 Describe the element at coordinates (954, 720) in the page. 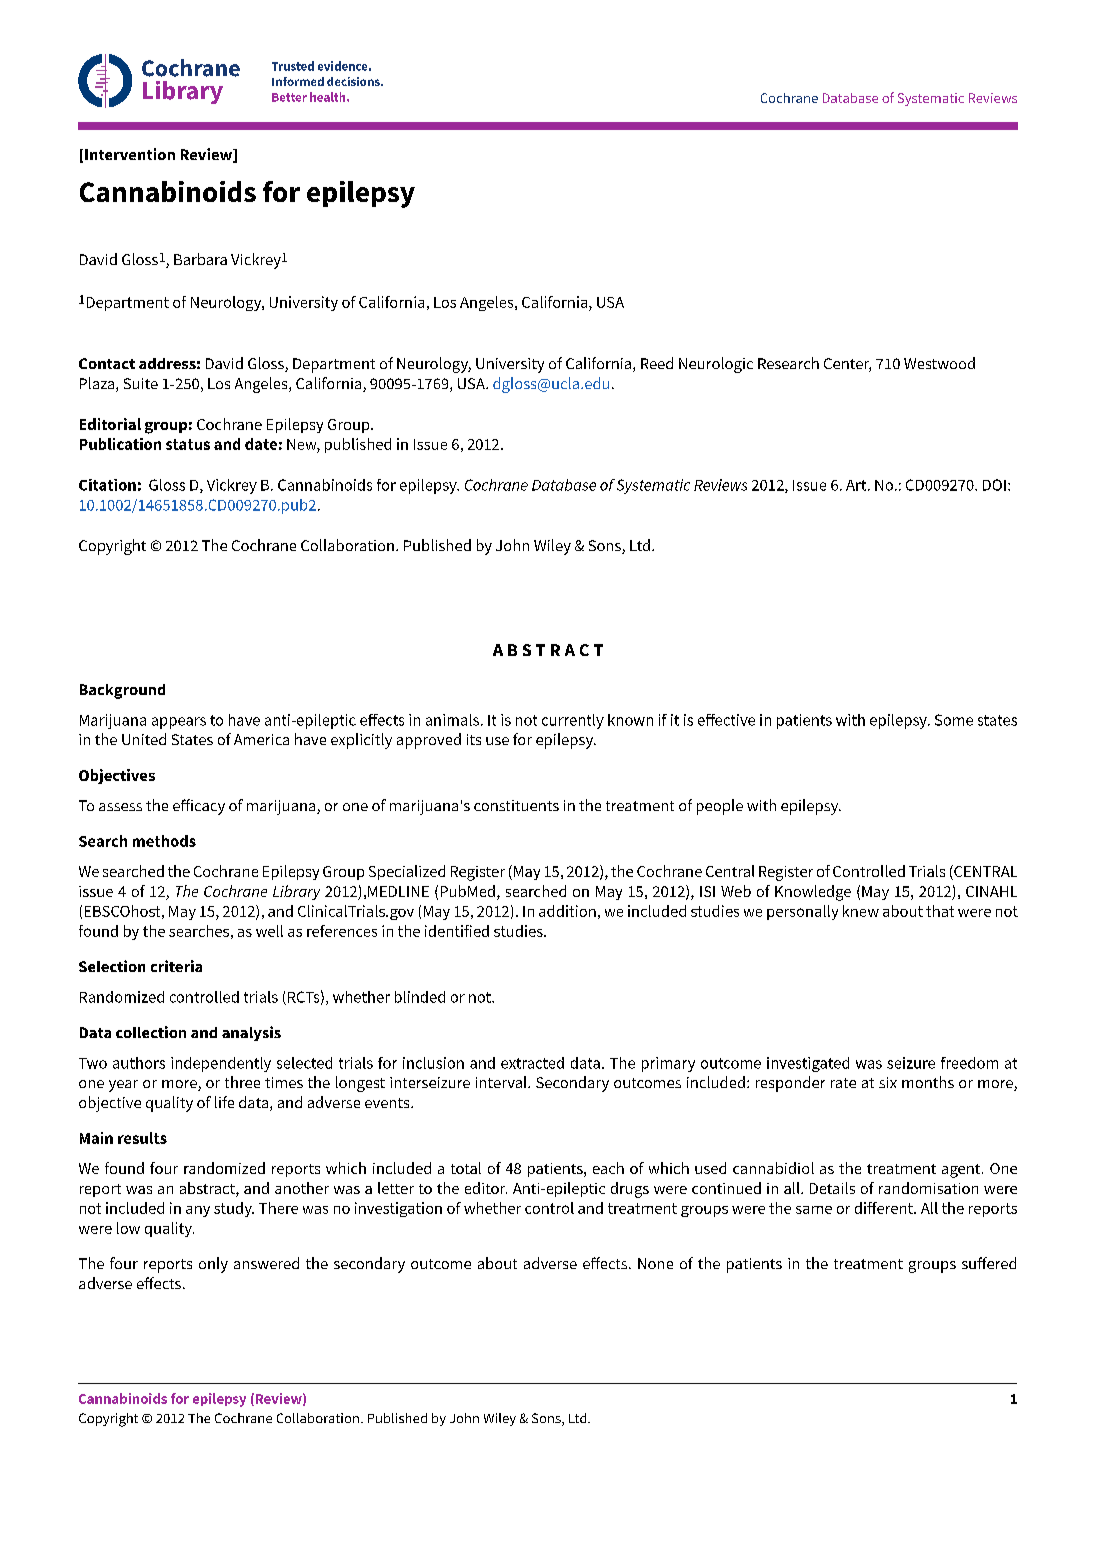

I see `Some` at that location.
